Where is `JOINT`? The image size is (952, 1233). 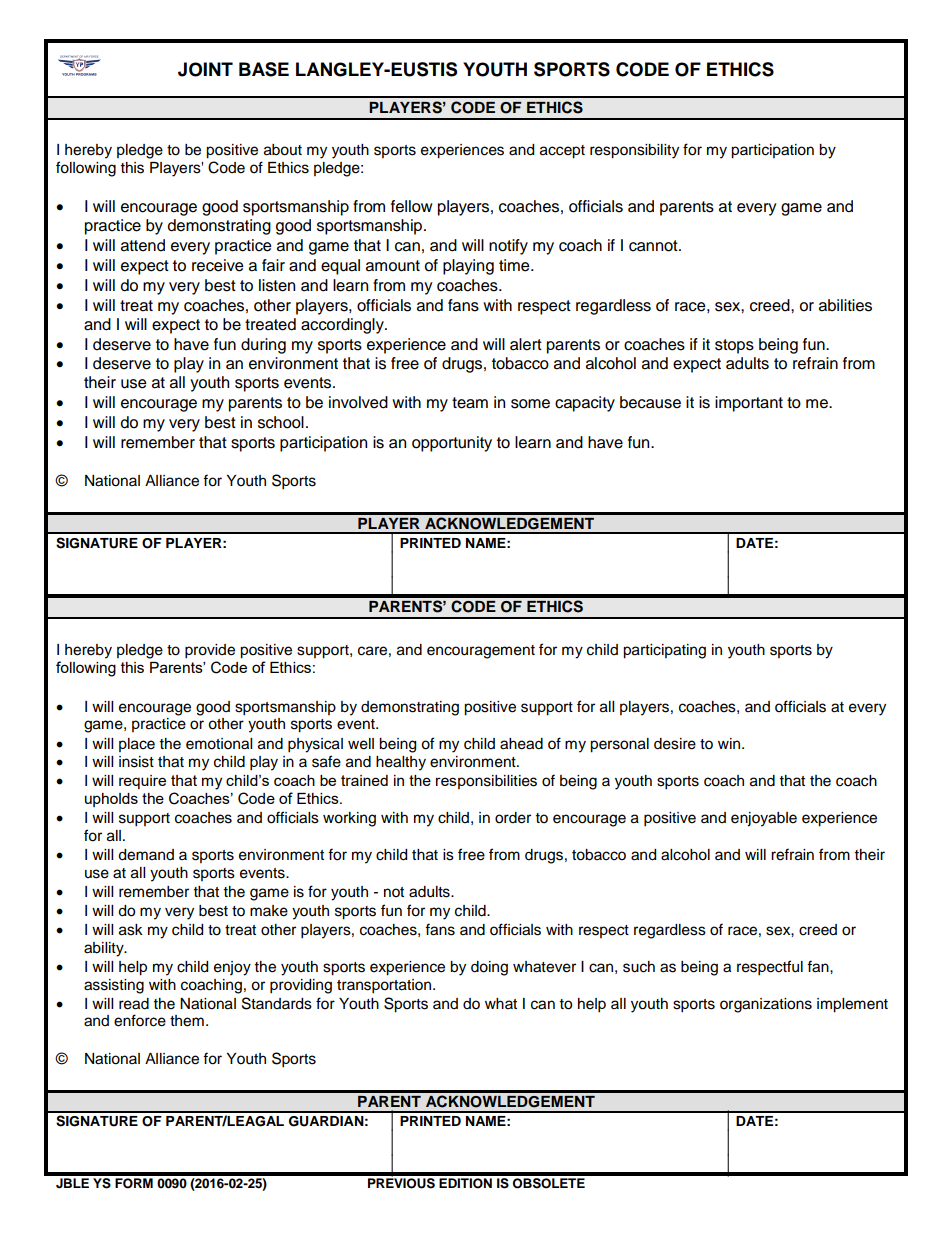
JOINT is located at coordinates (205, 69).
